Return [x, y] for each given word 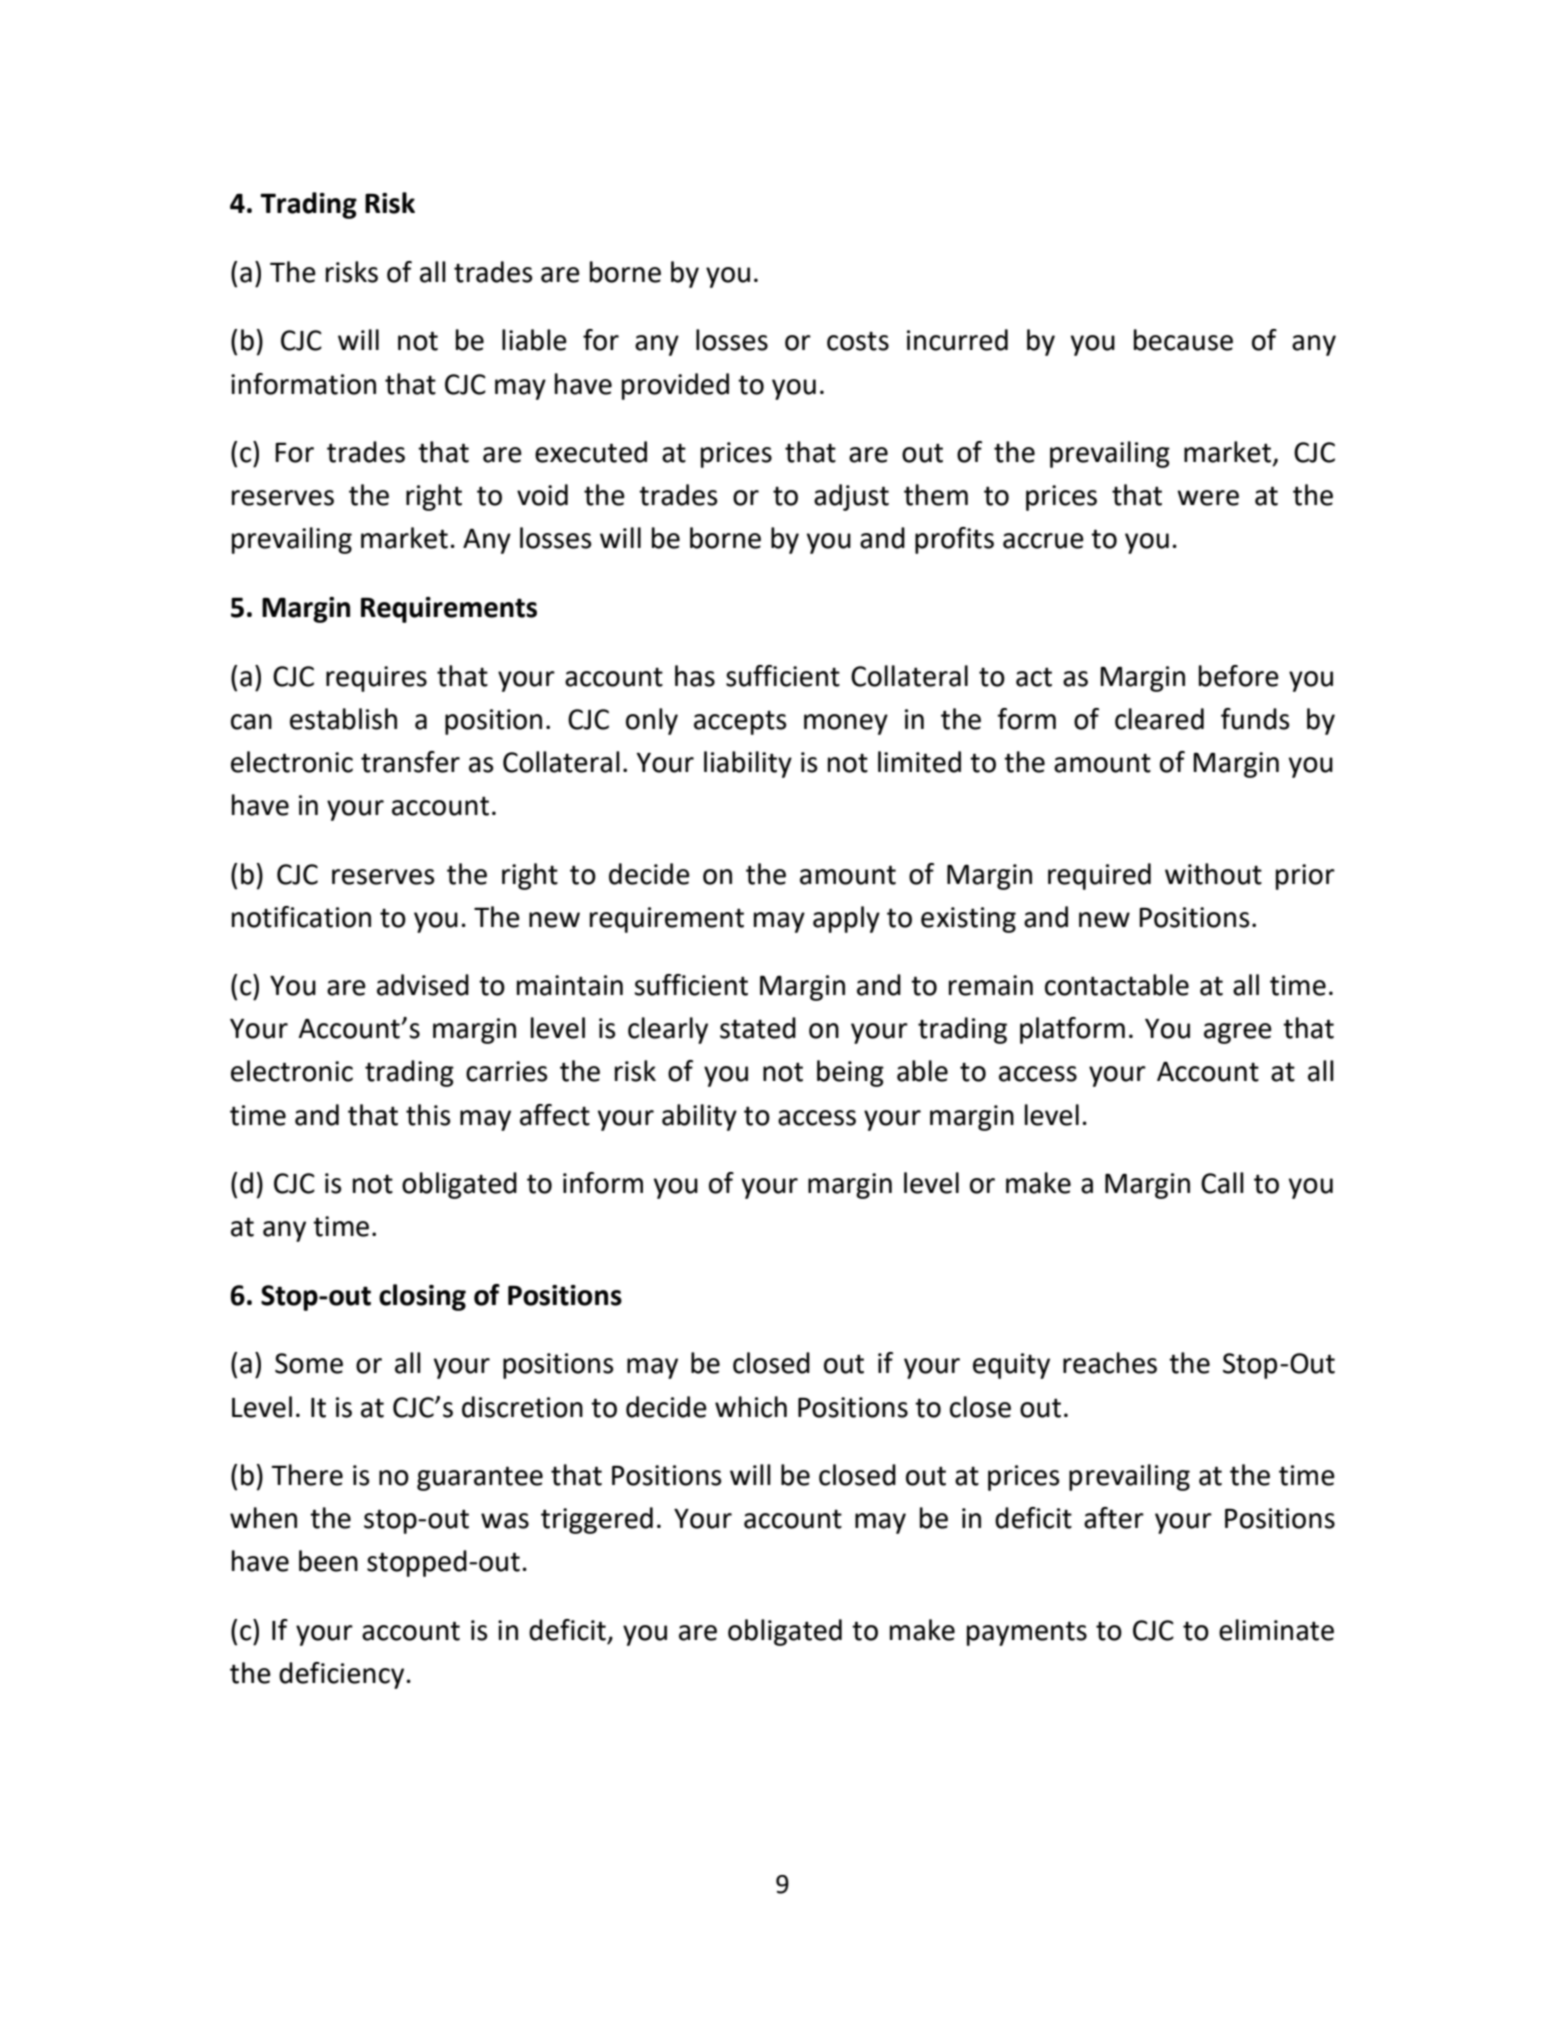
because [1183, 340]
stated [758, 1028]
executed [591, 452]
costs [858, 341]
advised [423, 985]
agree [1238, 1033]
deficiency [341, 1675]
